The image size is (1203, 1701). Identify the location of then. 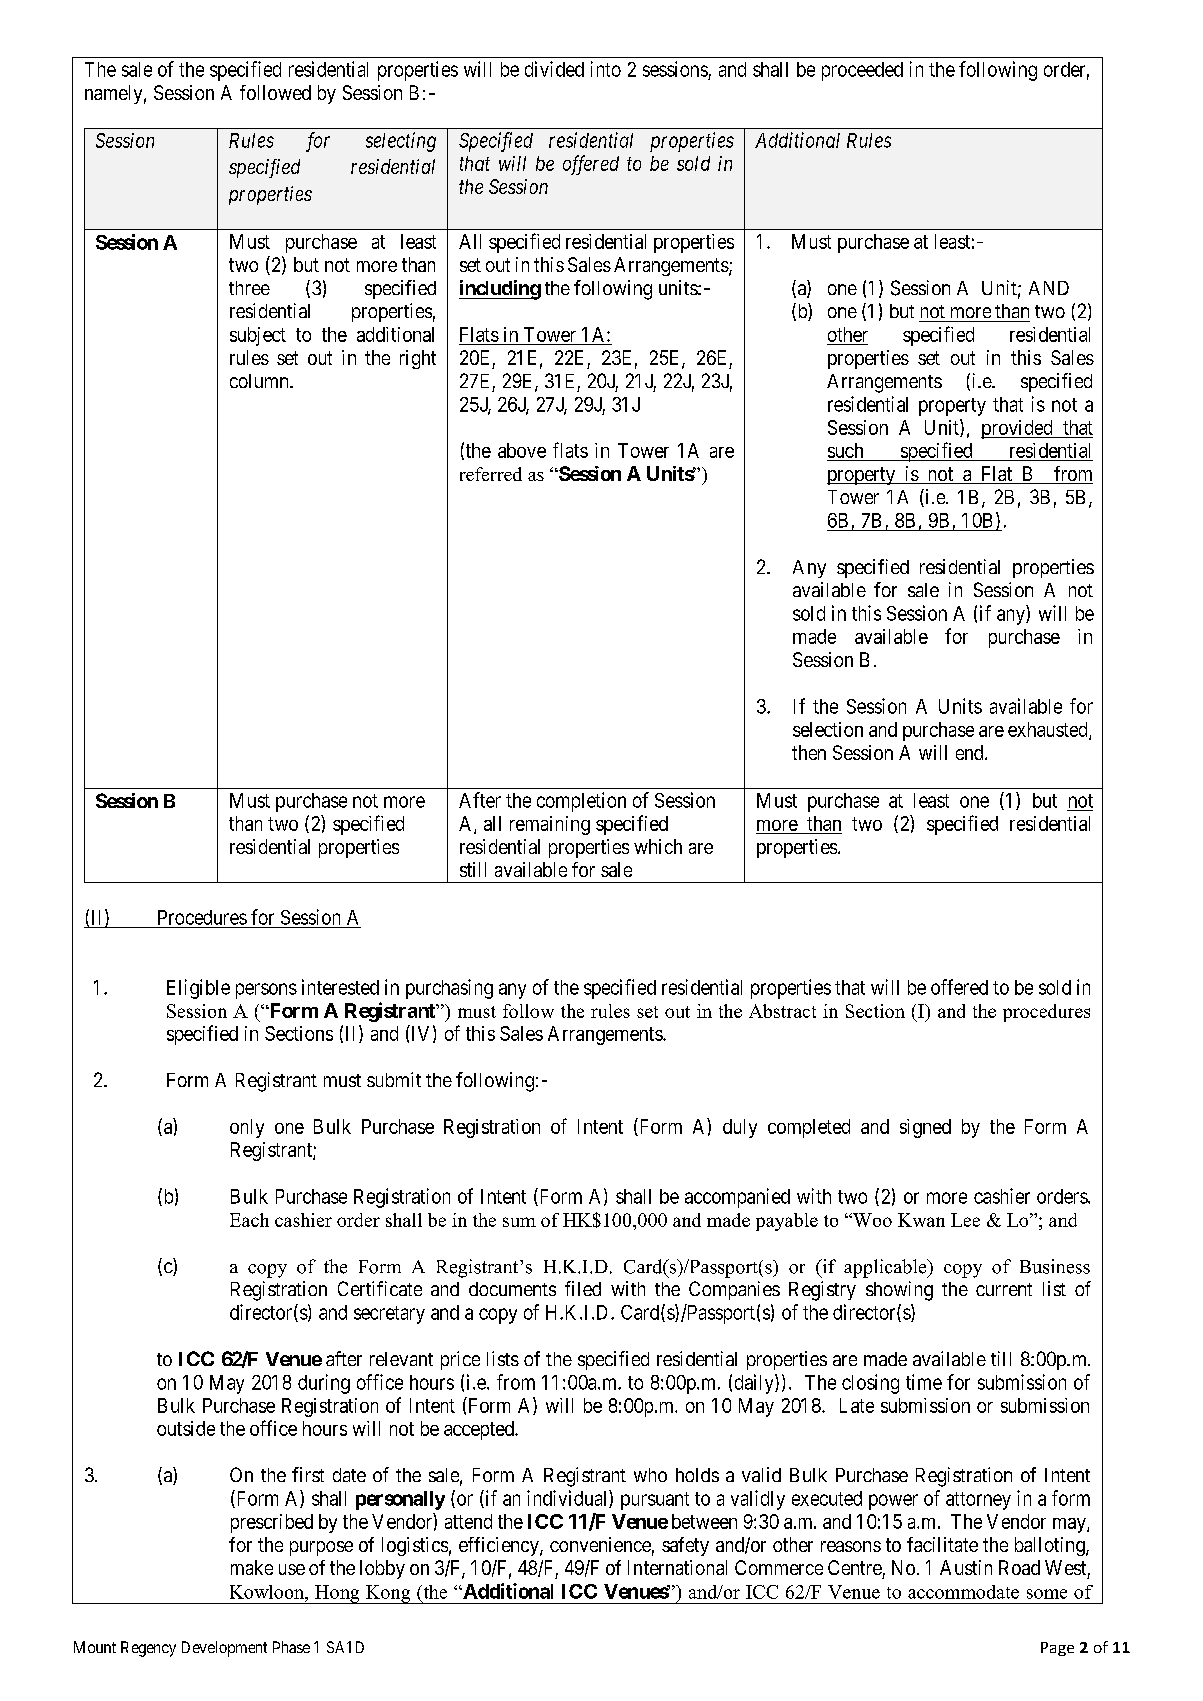
(809, 752).
